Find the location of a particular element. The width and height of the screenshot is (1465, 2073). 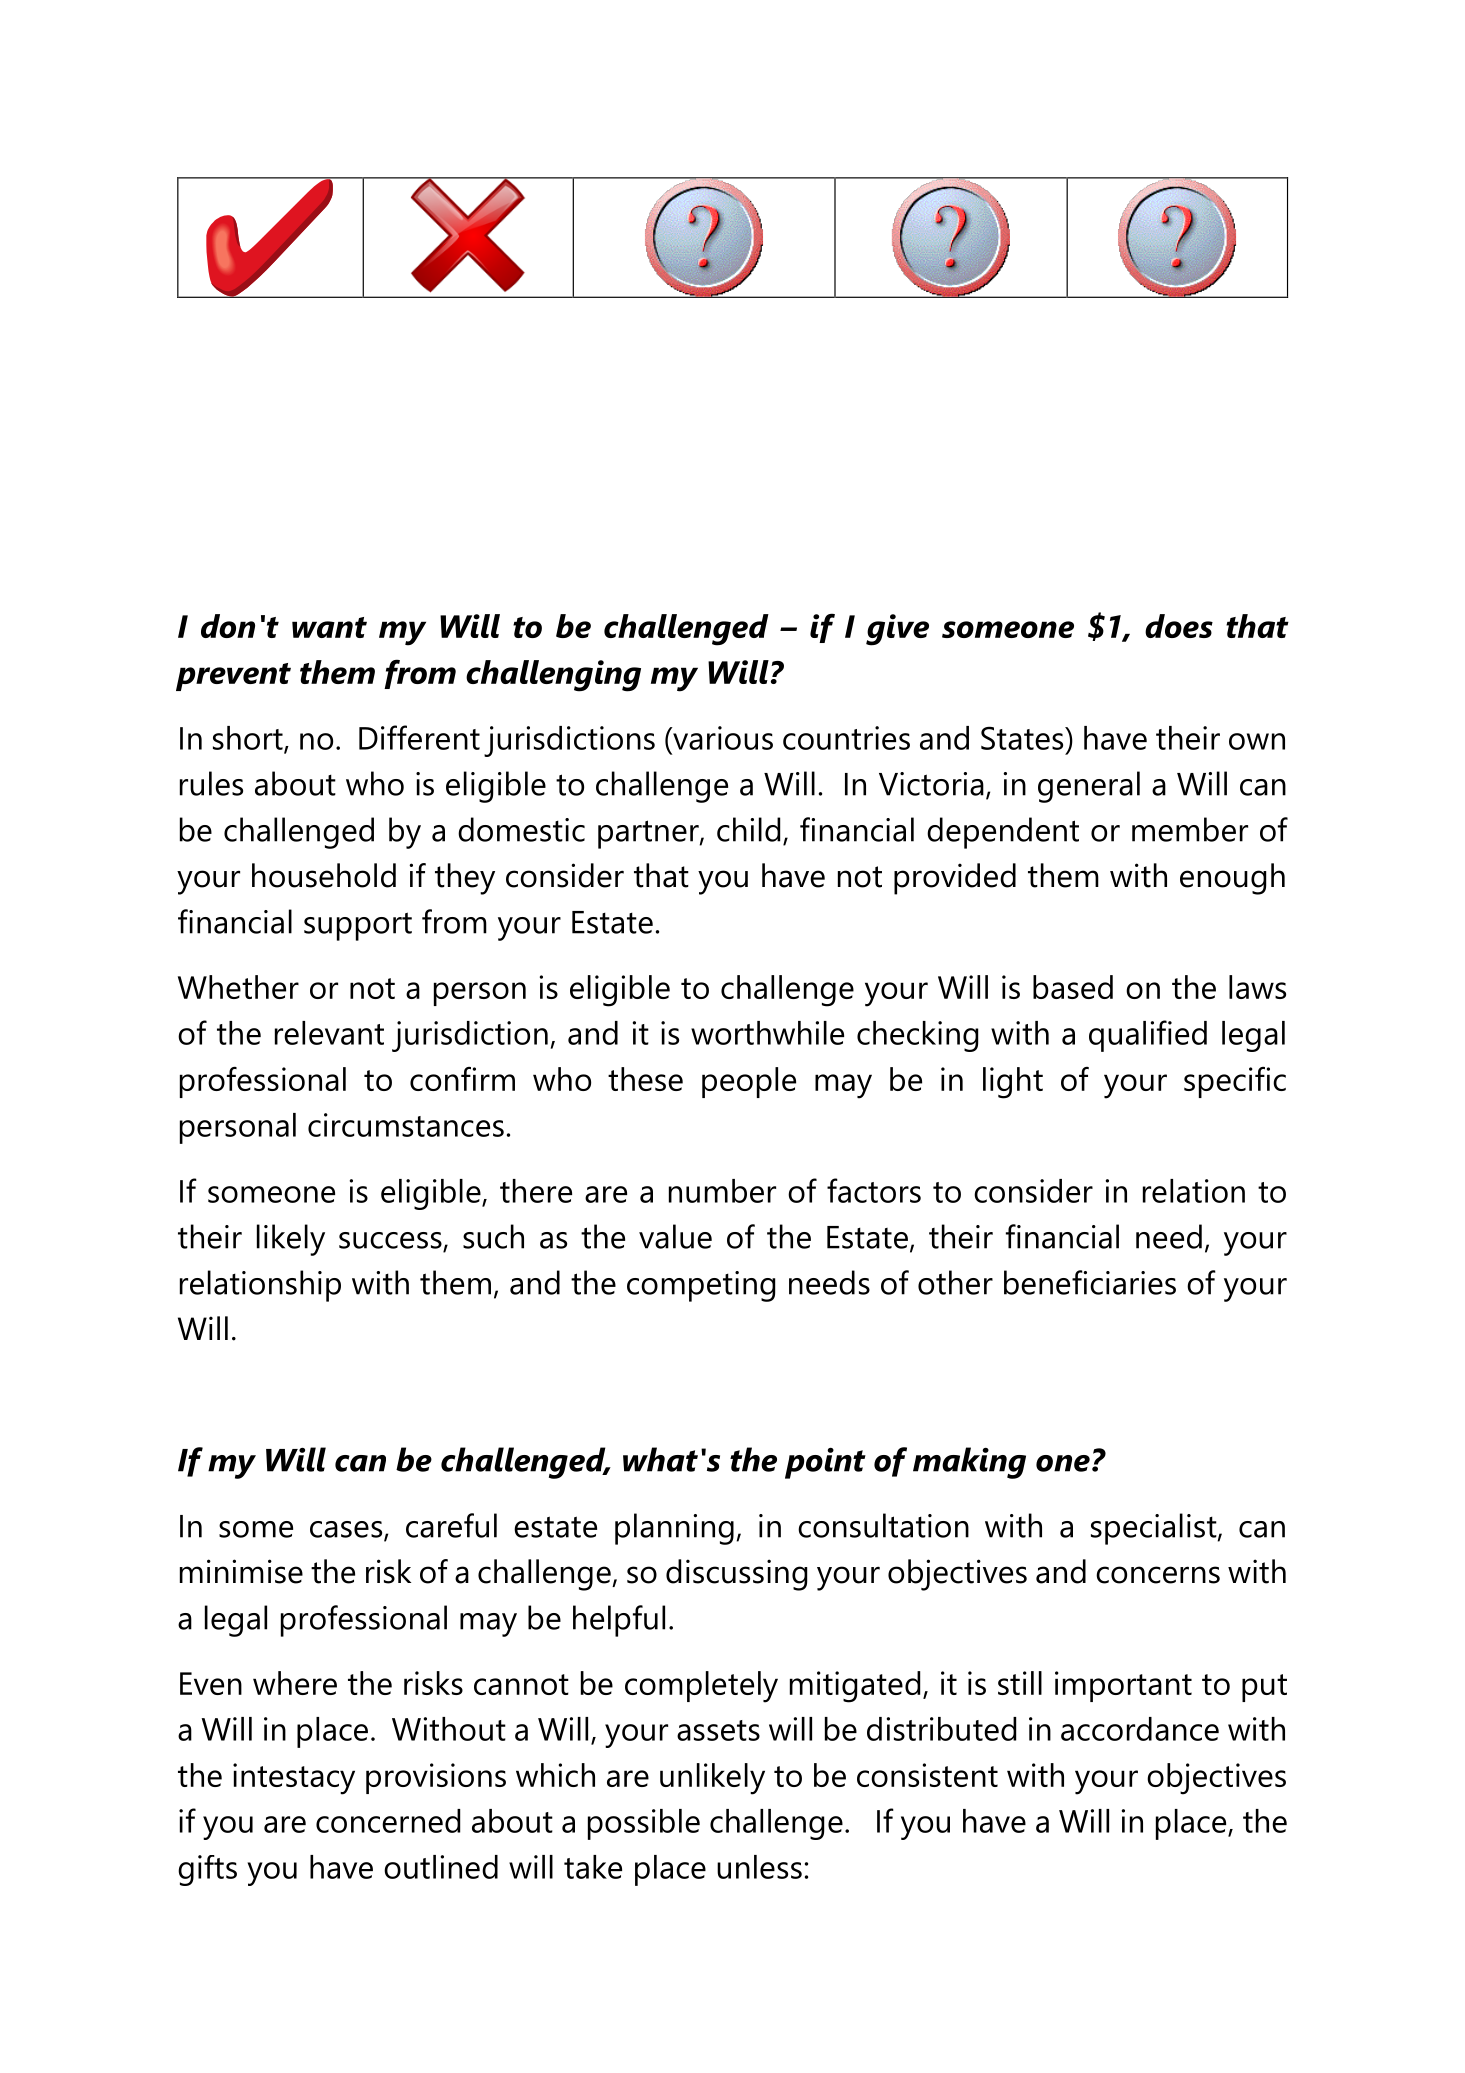

competing is located at coordinates (701, 1286).
